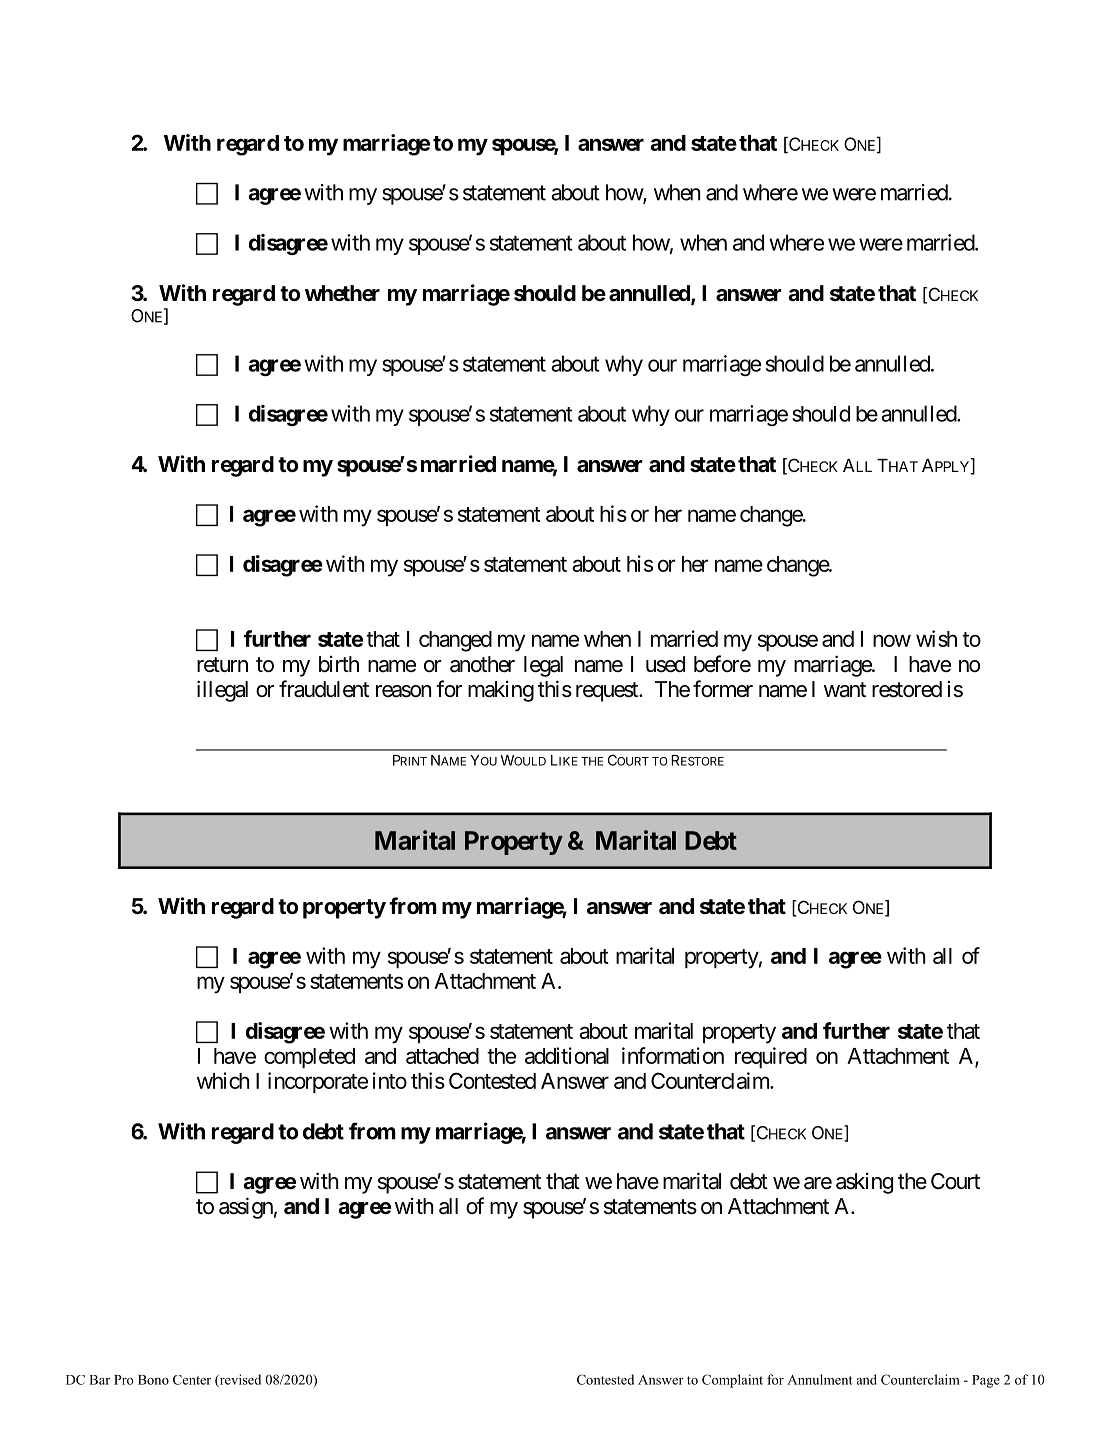 The height and width of the document is (1437, 1110). I want to click on Complaint, so click(732, 1381).
